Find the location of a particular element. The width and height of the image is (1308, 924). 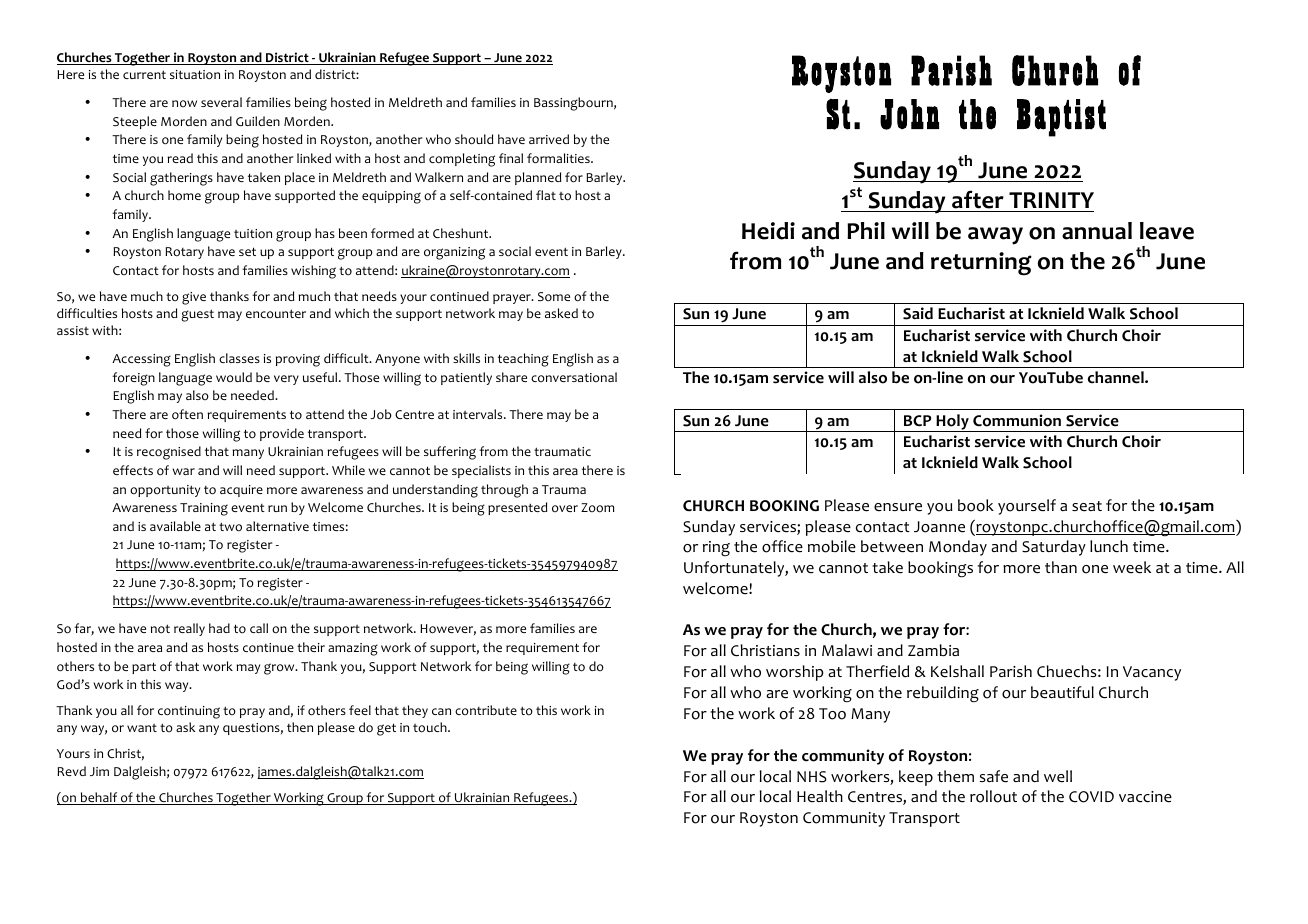

week is located at coordinates (1132, 567).
